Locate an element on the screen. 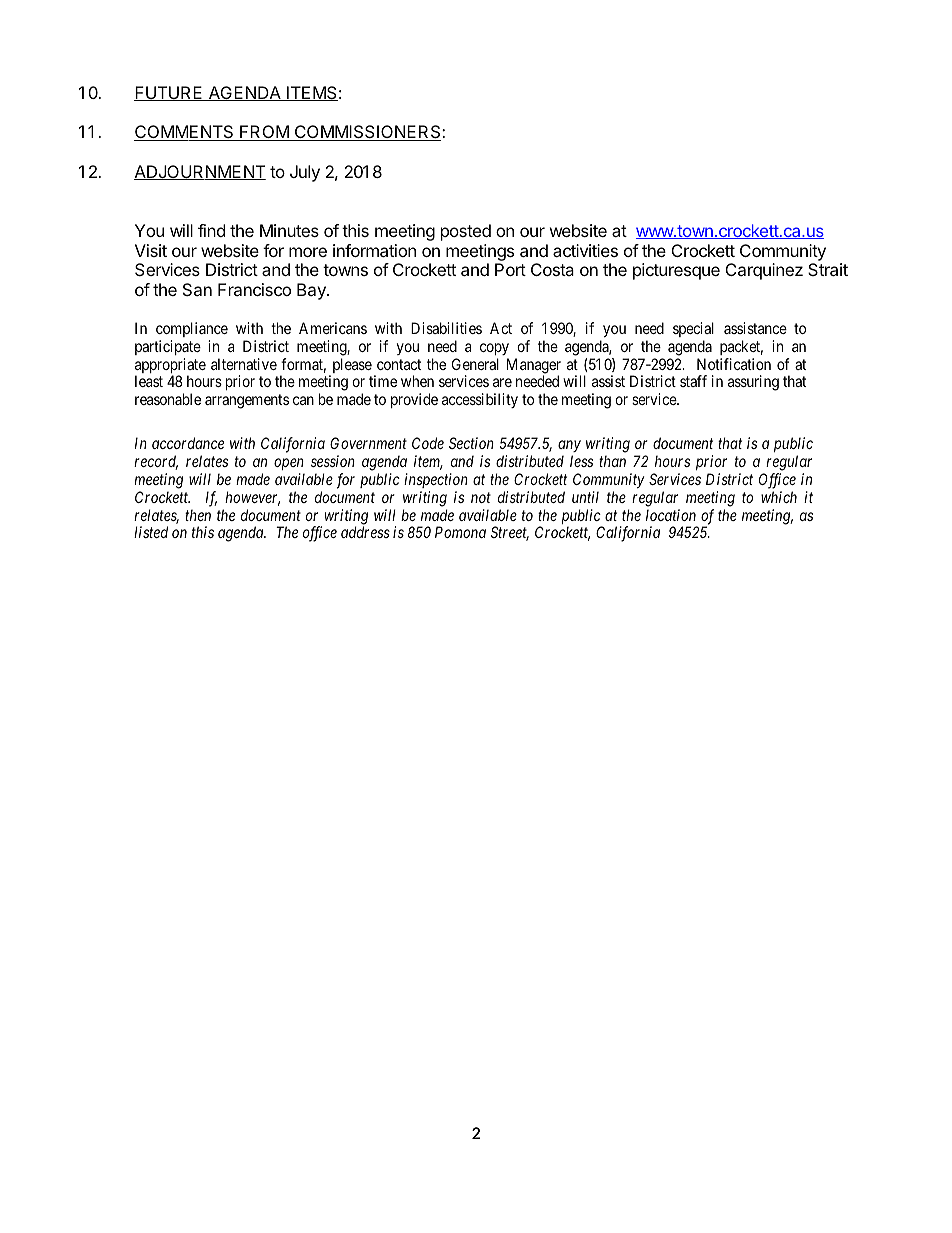 Image resolution: width=952 pixels, height=1233 pixels. Disabilities is located at coordinates (446, 328).
